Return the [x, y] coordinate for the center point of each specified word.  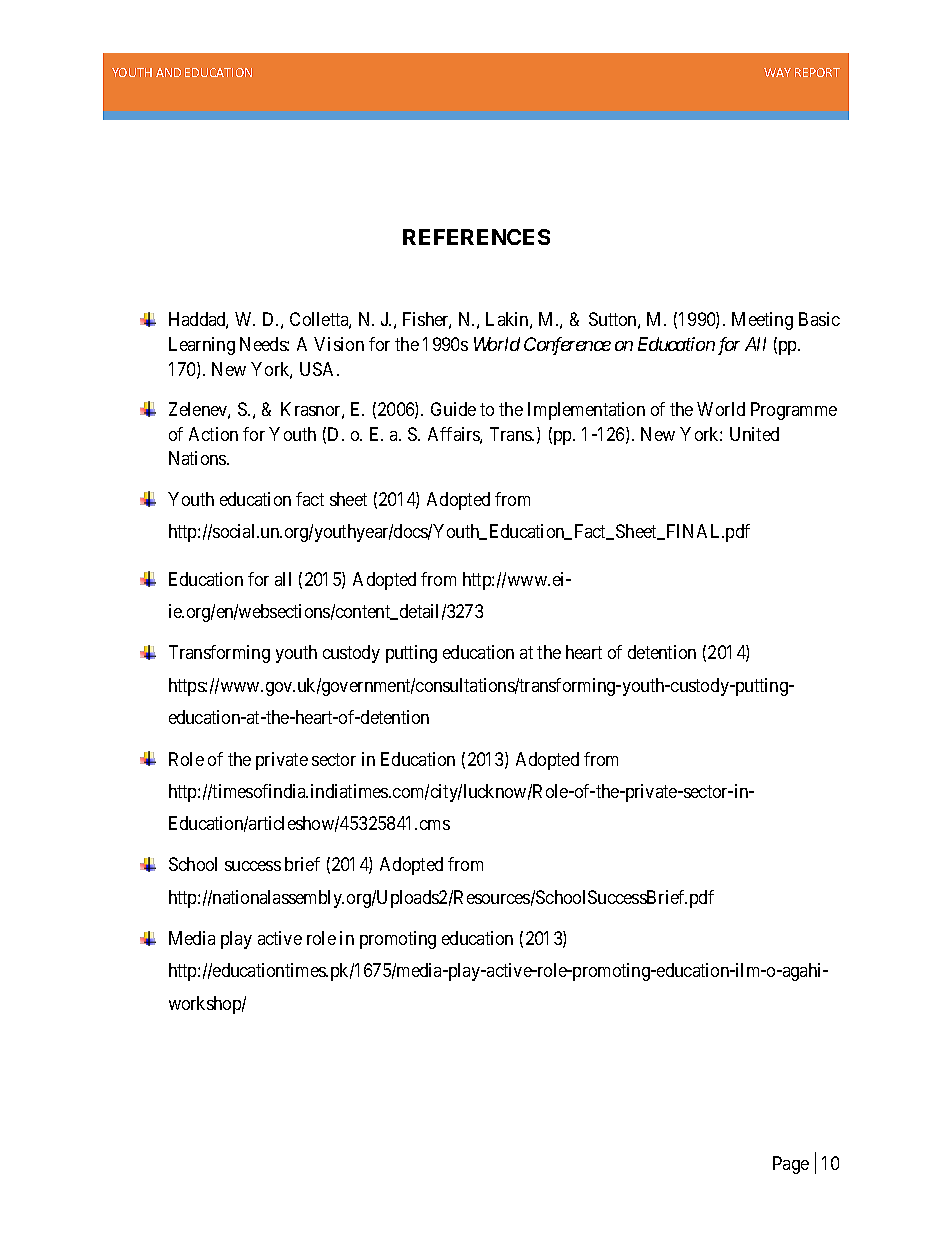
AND [168, 72]
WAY [777, 72]
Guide [453, 409]
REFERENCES [476, 237]
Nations [198, 458]
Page [791, 1165]
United [754, 434]
